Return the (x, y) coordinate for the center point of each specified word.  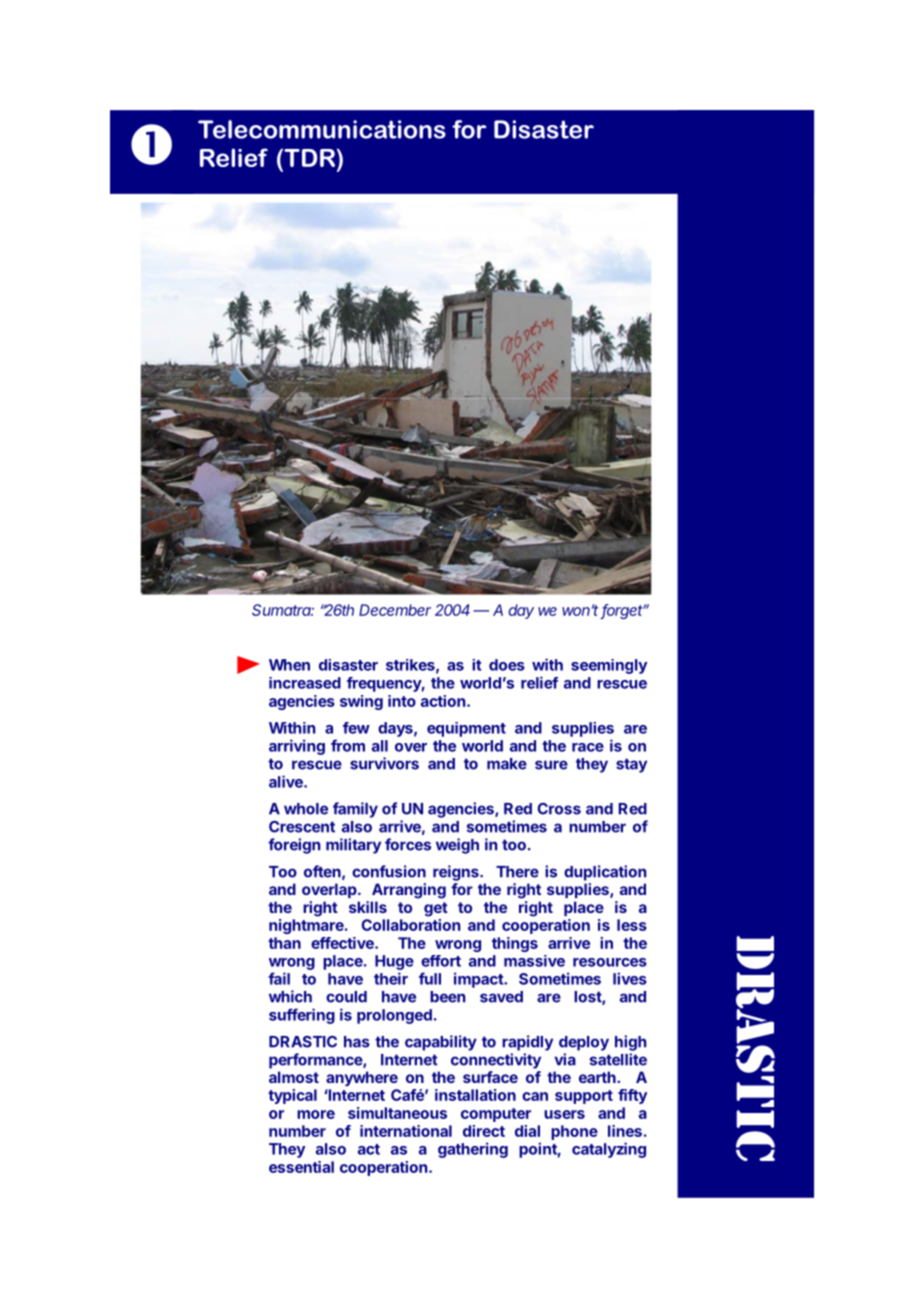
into (402, 701)
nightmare (307, 926)
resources (610, 962)
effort (441, 961)
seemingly (609, 666)
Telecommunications (322, 129)
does (507, 665)
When (289, 665)
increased (305, 683)
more (316, 1114)
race (588, 747)
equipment (466, 729)
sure (551, 765)
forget (623, 611)
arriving (297, 747)
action (443, 701)
